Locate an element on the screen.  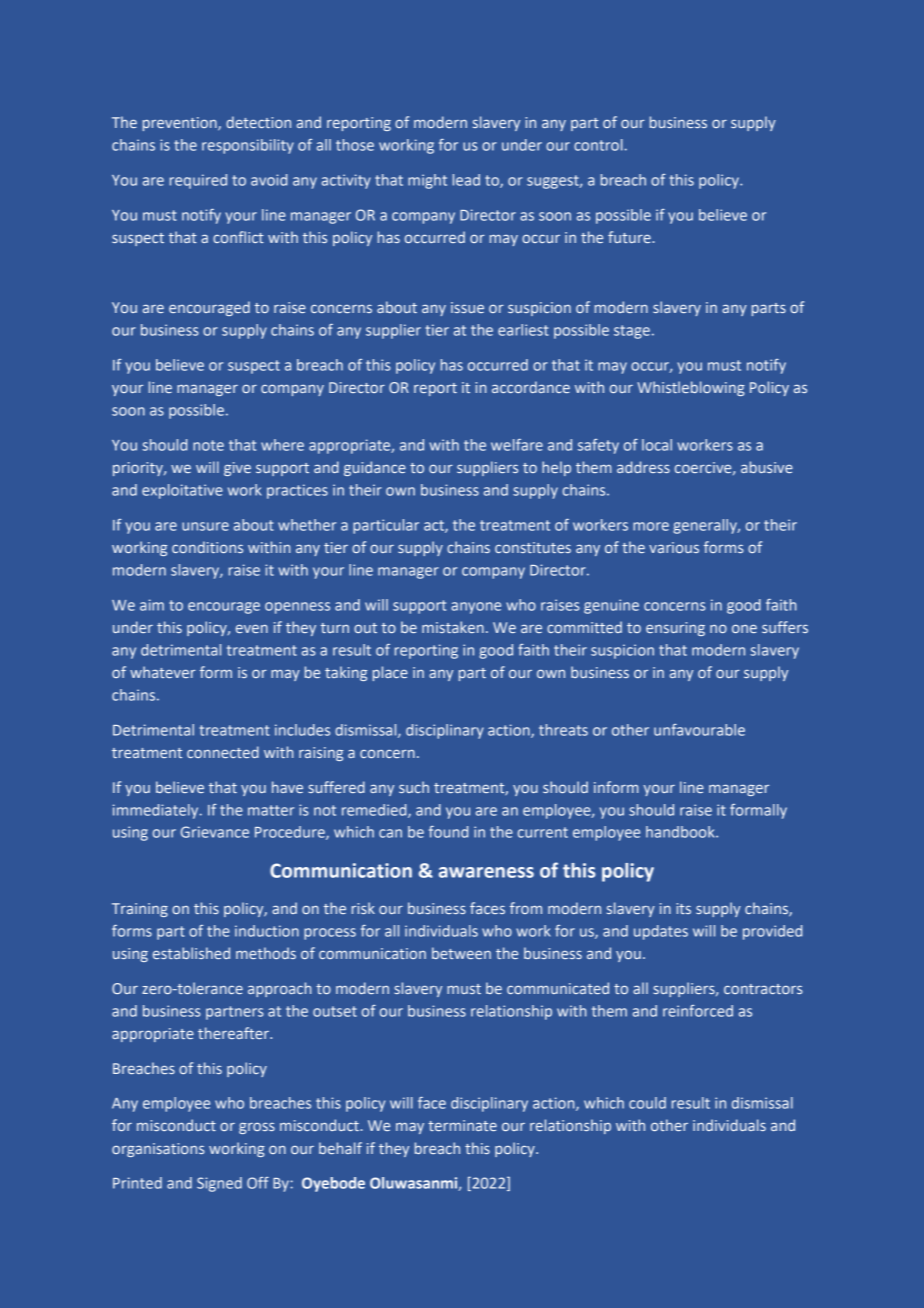
ensuring is located at coordinates (675, 629).
